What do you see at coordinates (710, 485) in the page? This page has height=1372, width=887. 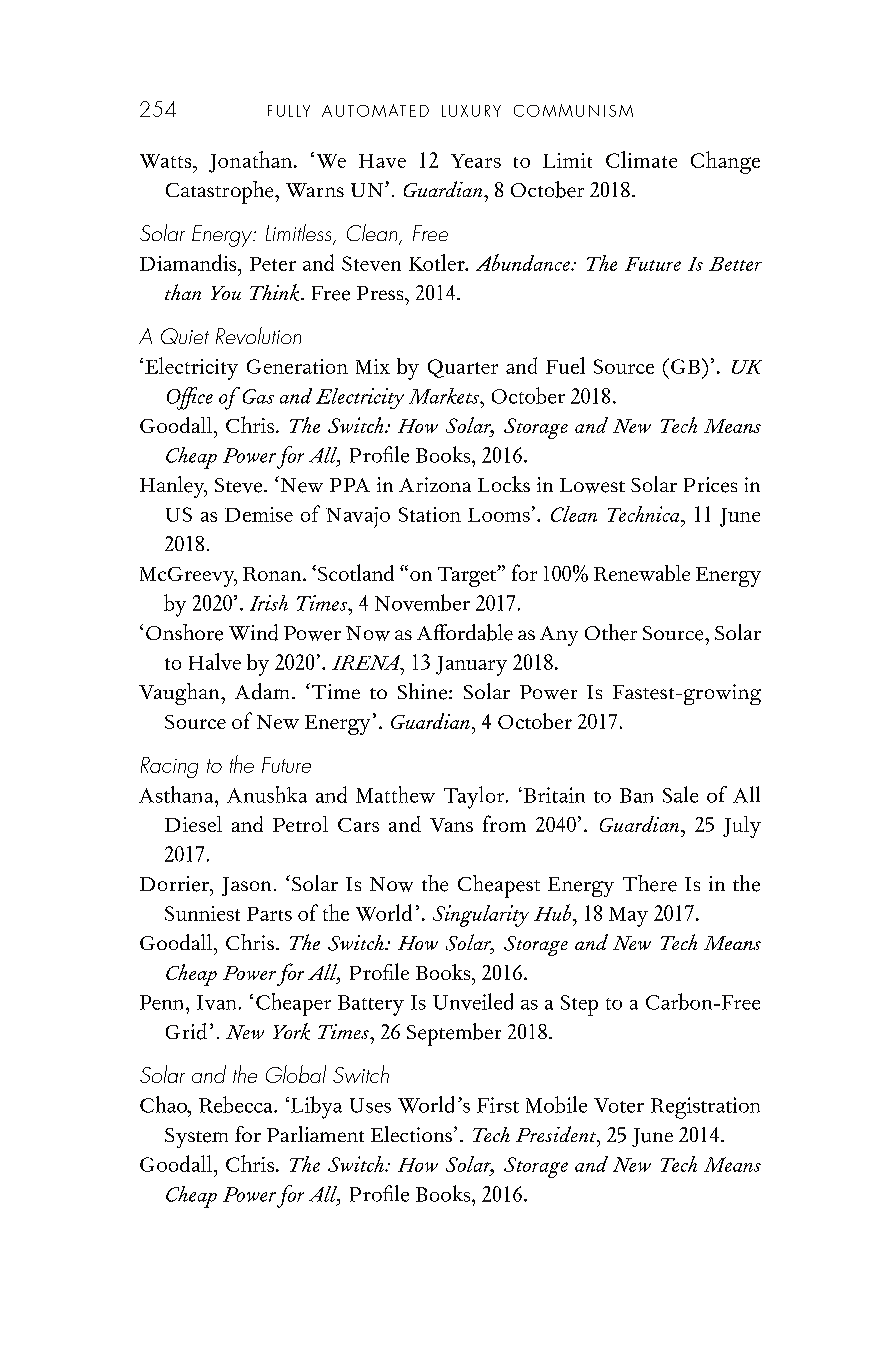 I see `Prices` at bounding box center [710, 485].
